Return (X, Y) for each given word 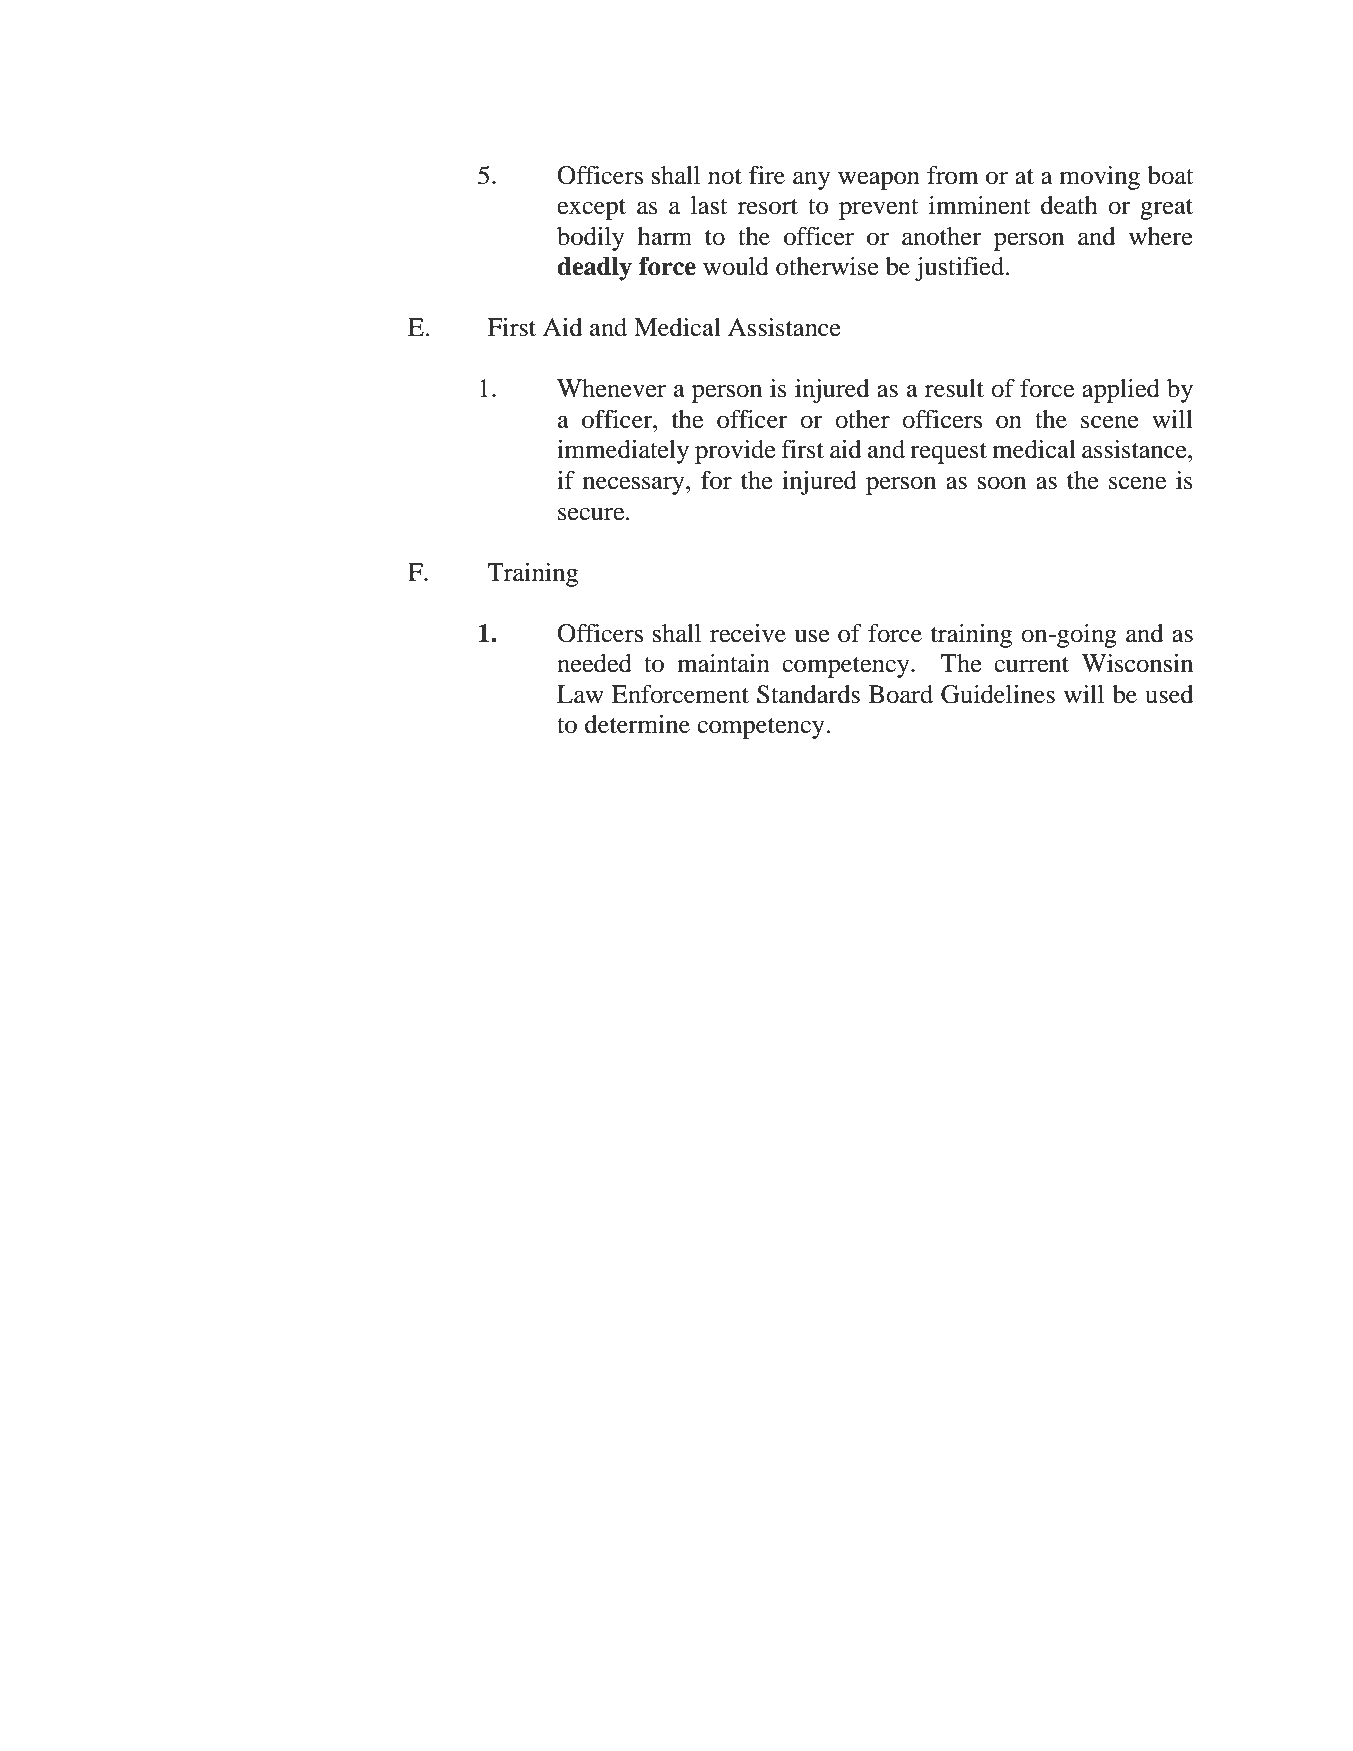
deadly (594, 269)
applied (1121, 391)
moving (1100, 178)
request (948, 453)
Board (901, 694)
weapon (879, 180)
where (1161, 236)
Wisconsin (1137, 663)
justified (959, 269)
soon (1002, 483)
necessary (635, 485)
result (954, 388)
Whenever (611, 388)
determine (637, 724)
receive (748, 633)
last (709, 205)
